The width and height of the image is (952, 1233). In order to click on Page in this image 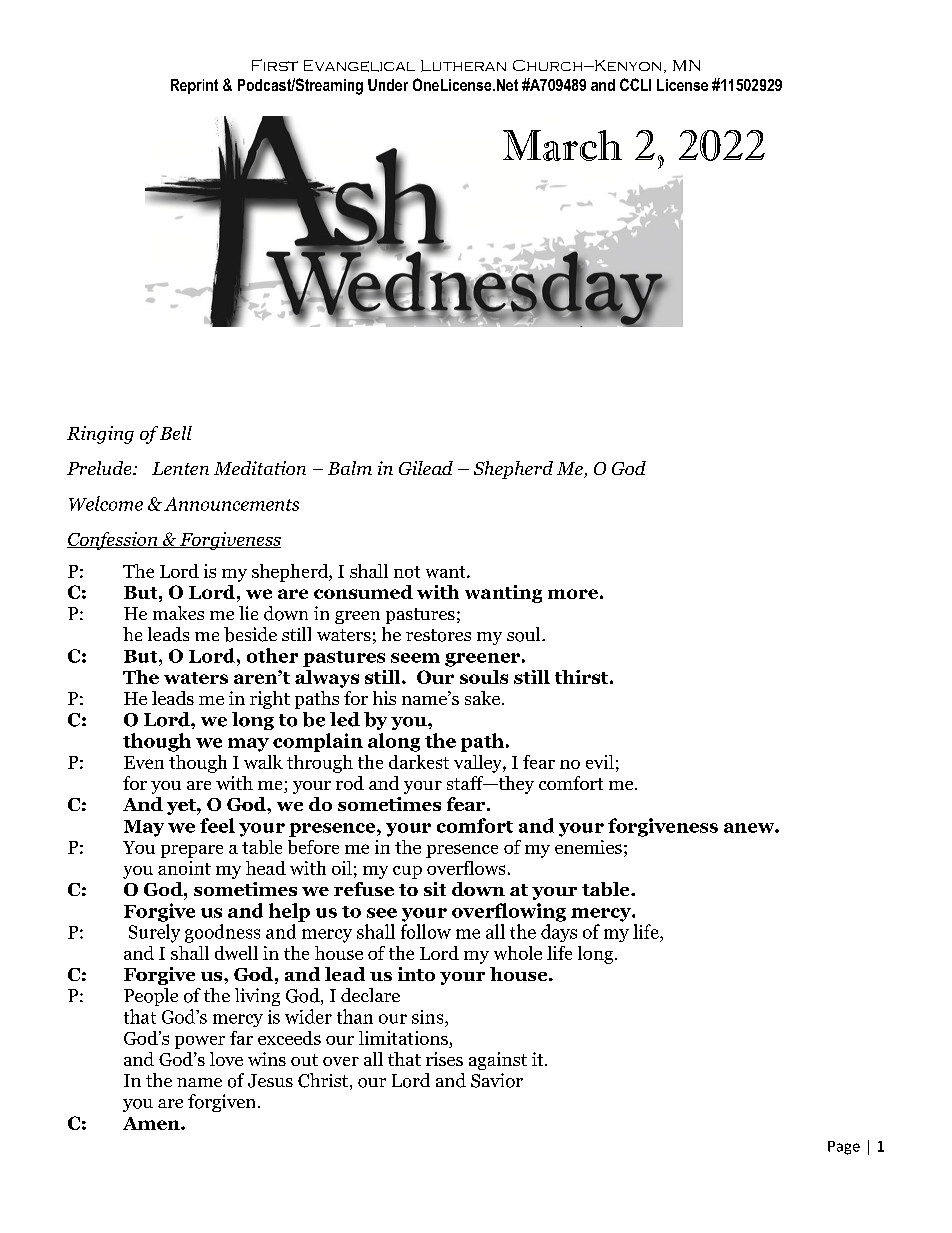, I will do `click(844, 1148)`.
